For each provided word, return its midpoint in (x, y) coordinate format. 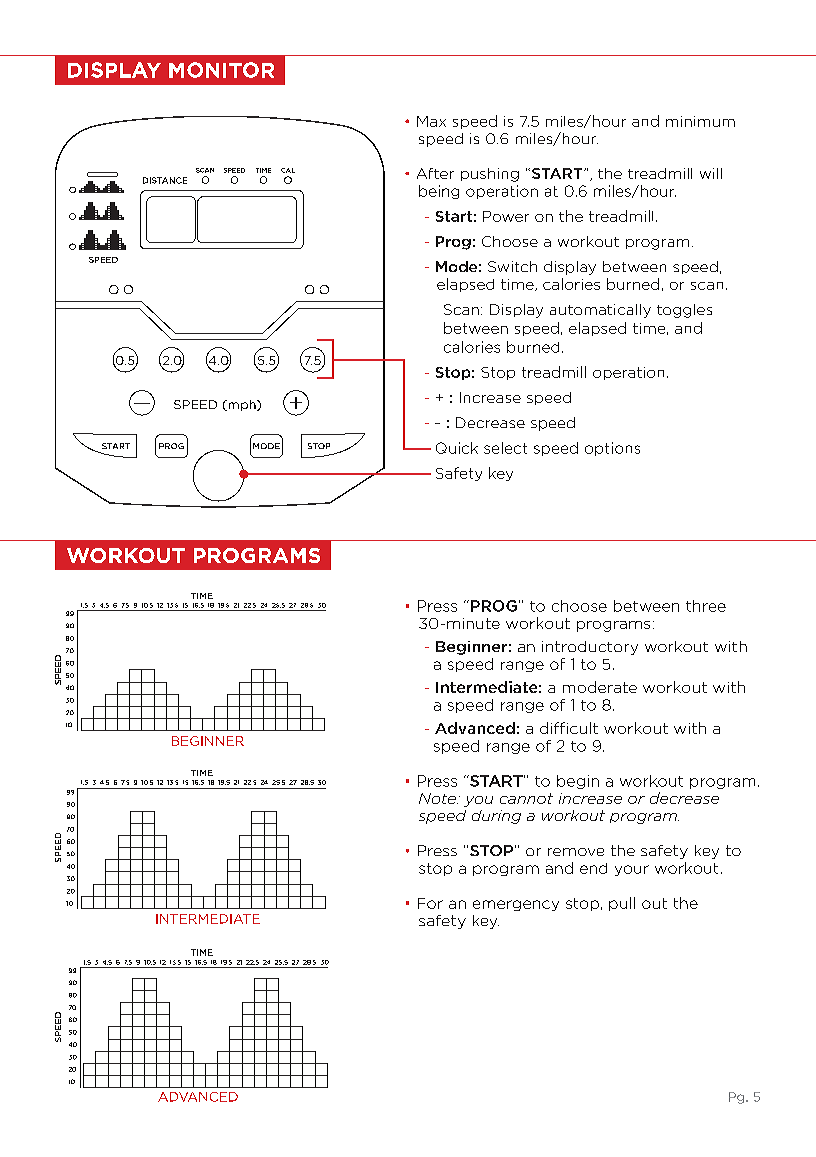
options (612, 449)
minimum (700, 121)
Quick (457, 448)
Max (431, 121)
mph (242, 405)
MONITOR (221, 70)
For (430, 903)
